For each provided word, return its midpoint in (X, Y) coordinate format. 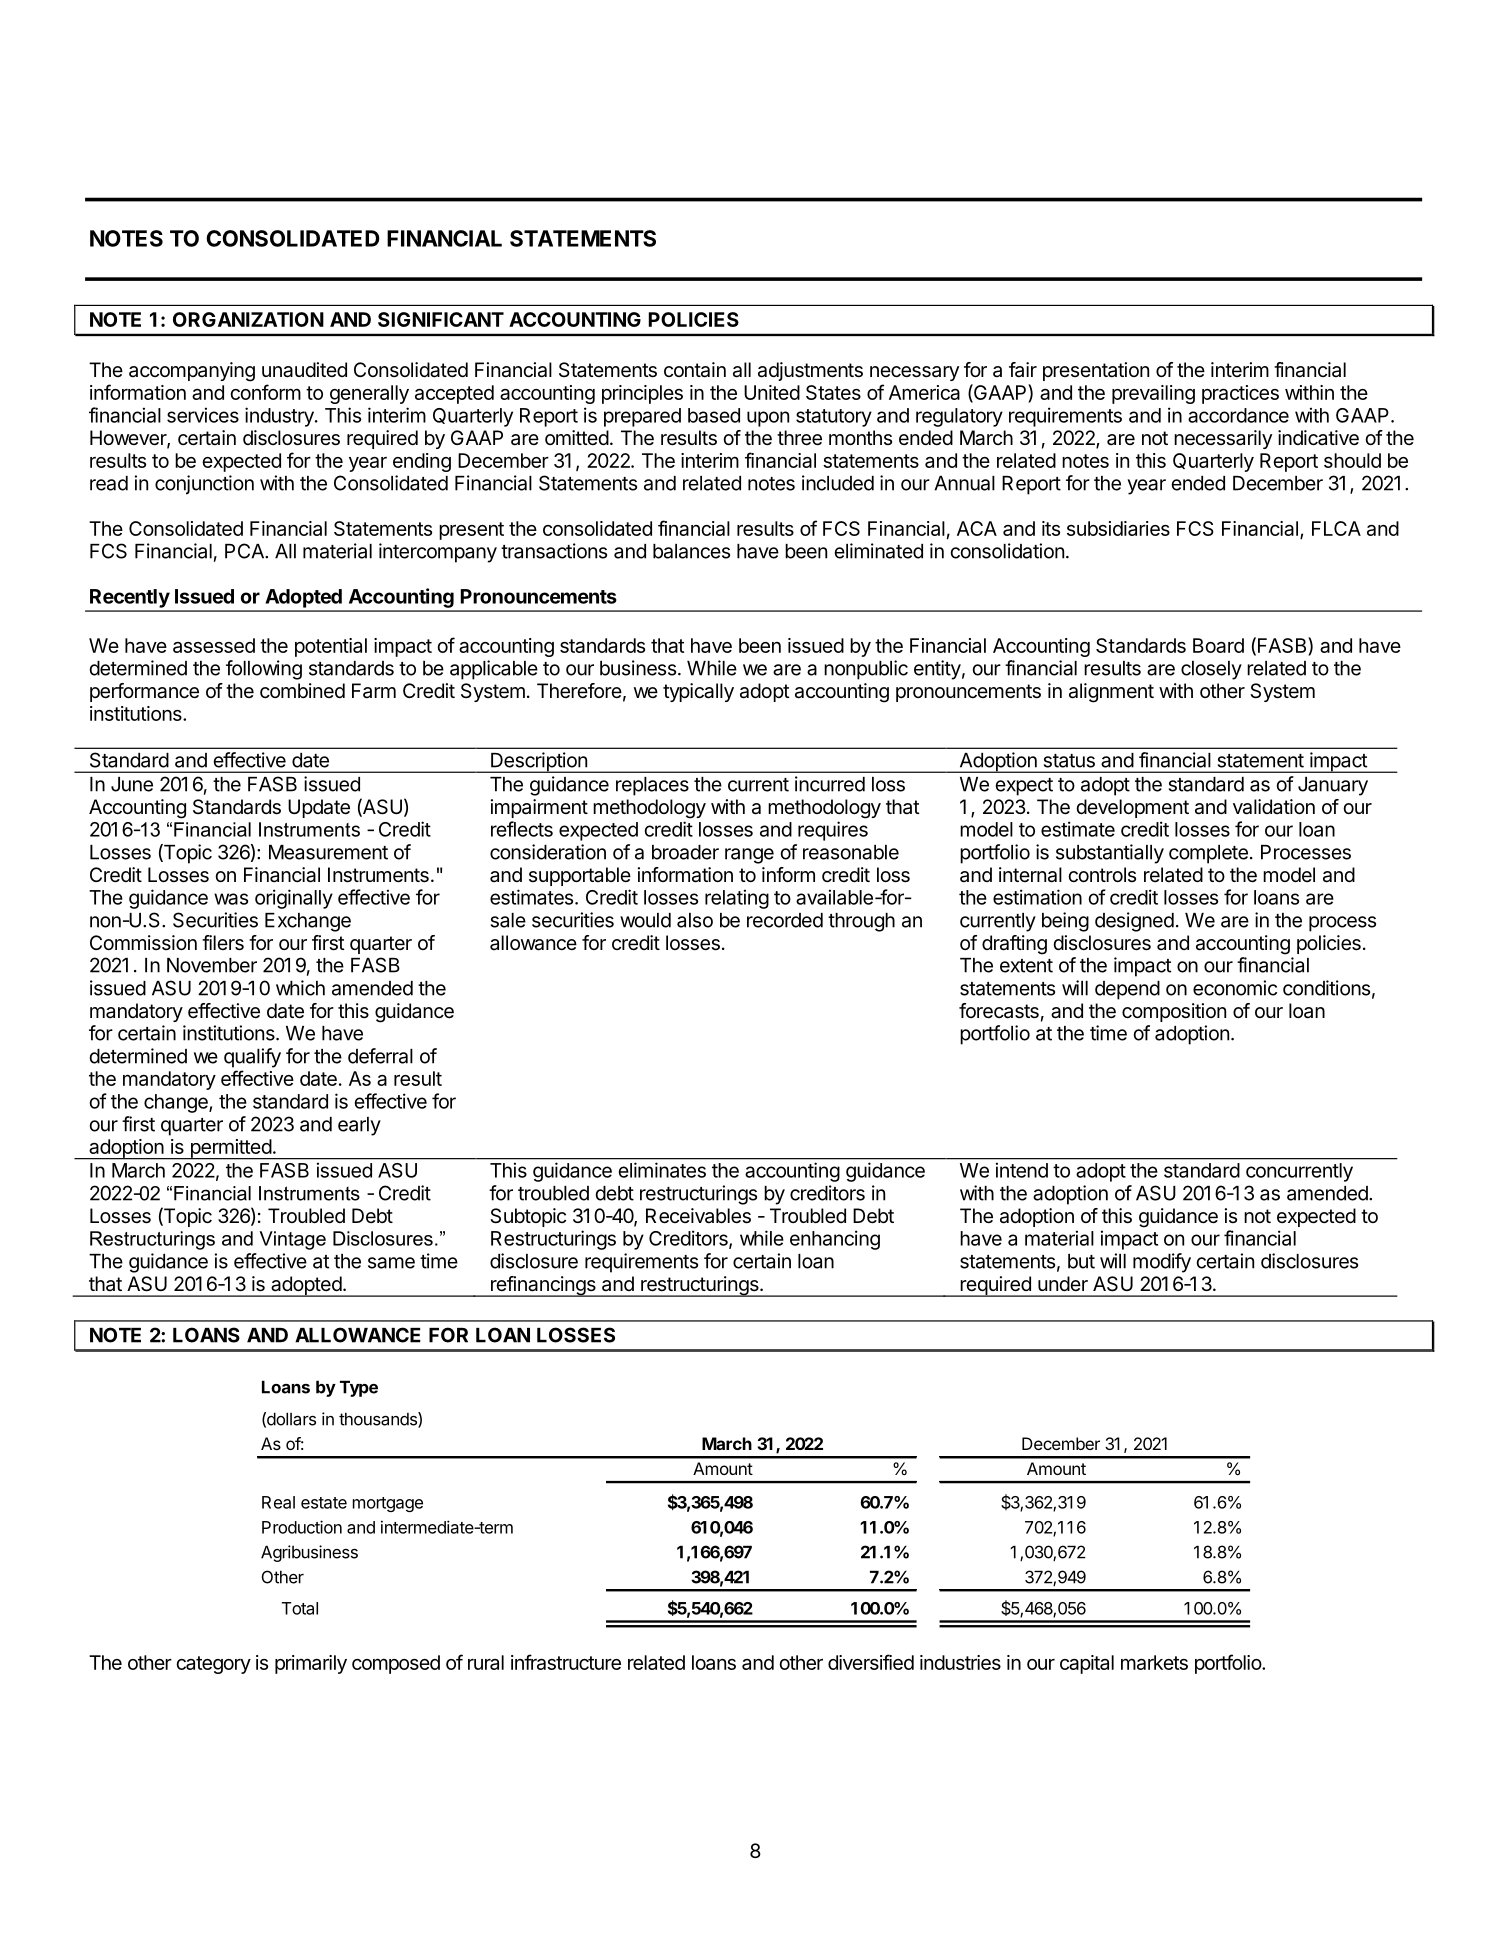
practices (1240, 394)
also (695, 920)
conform (265, 392)
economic (1235, 988)
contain (695, 370)
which (300, 988)
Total (300, 1608)
